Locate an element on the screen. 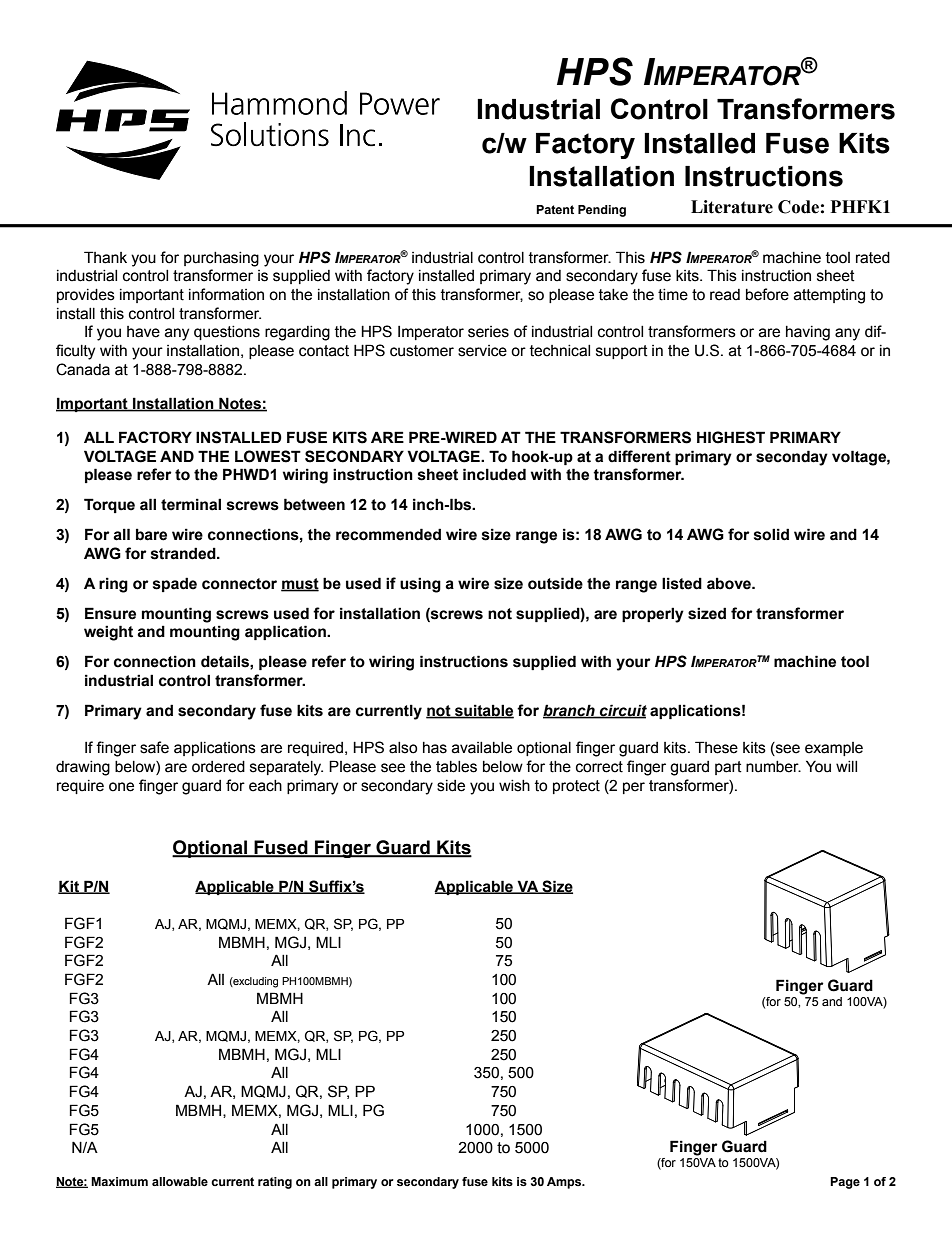 This screenshot has width=952, height=1233. allowable is located at coordinates (180, 1181).
